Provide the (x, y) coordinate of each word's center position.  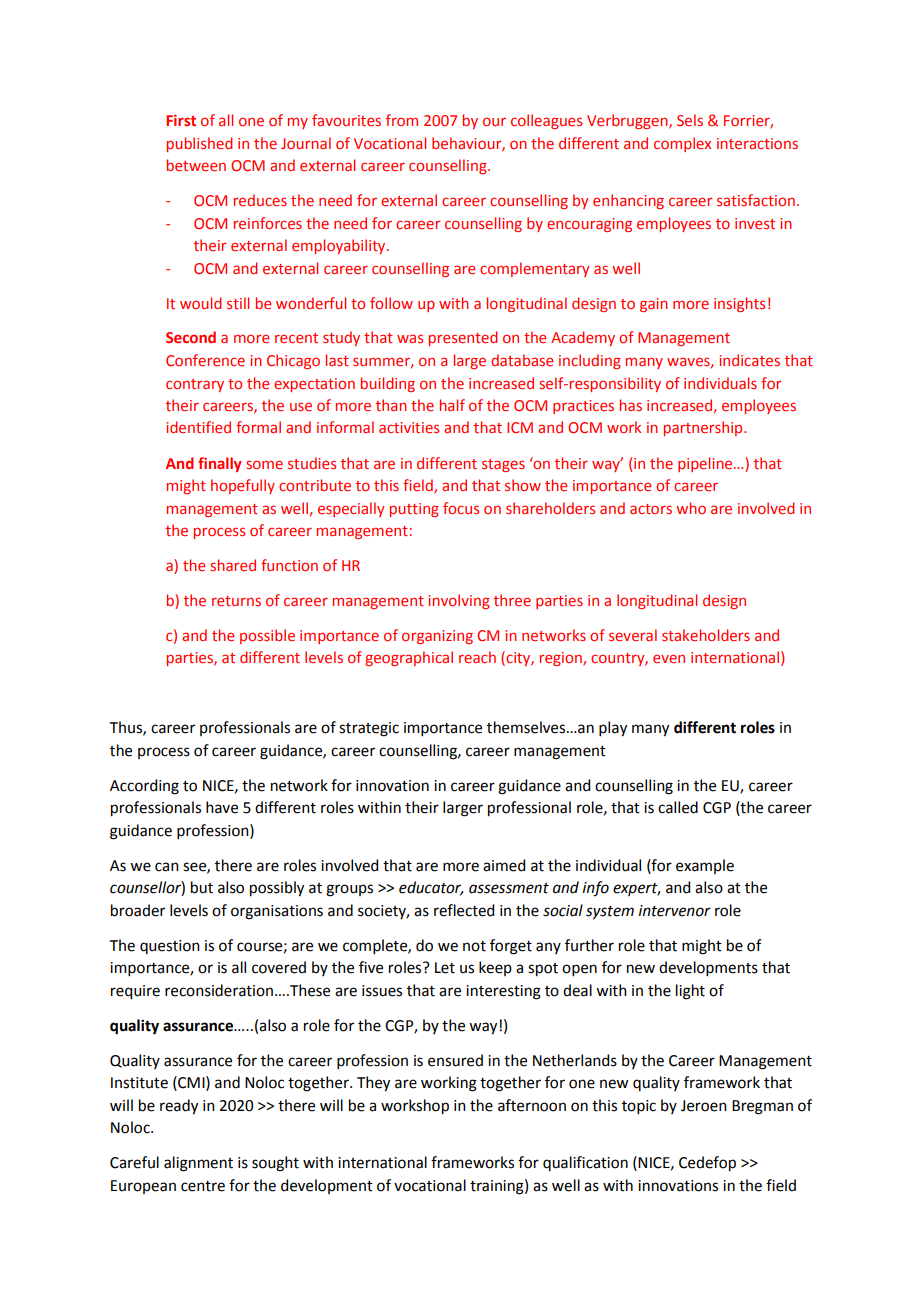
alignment (198, 1164)
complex (682, 144)
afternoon (532, 1105)
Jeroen (704, 1106)
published (199, 144)
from (402, 120)
